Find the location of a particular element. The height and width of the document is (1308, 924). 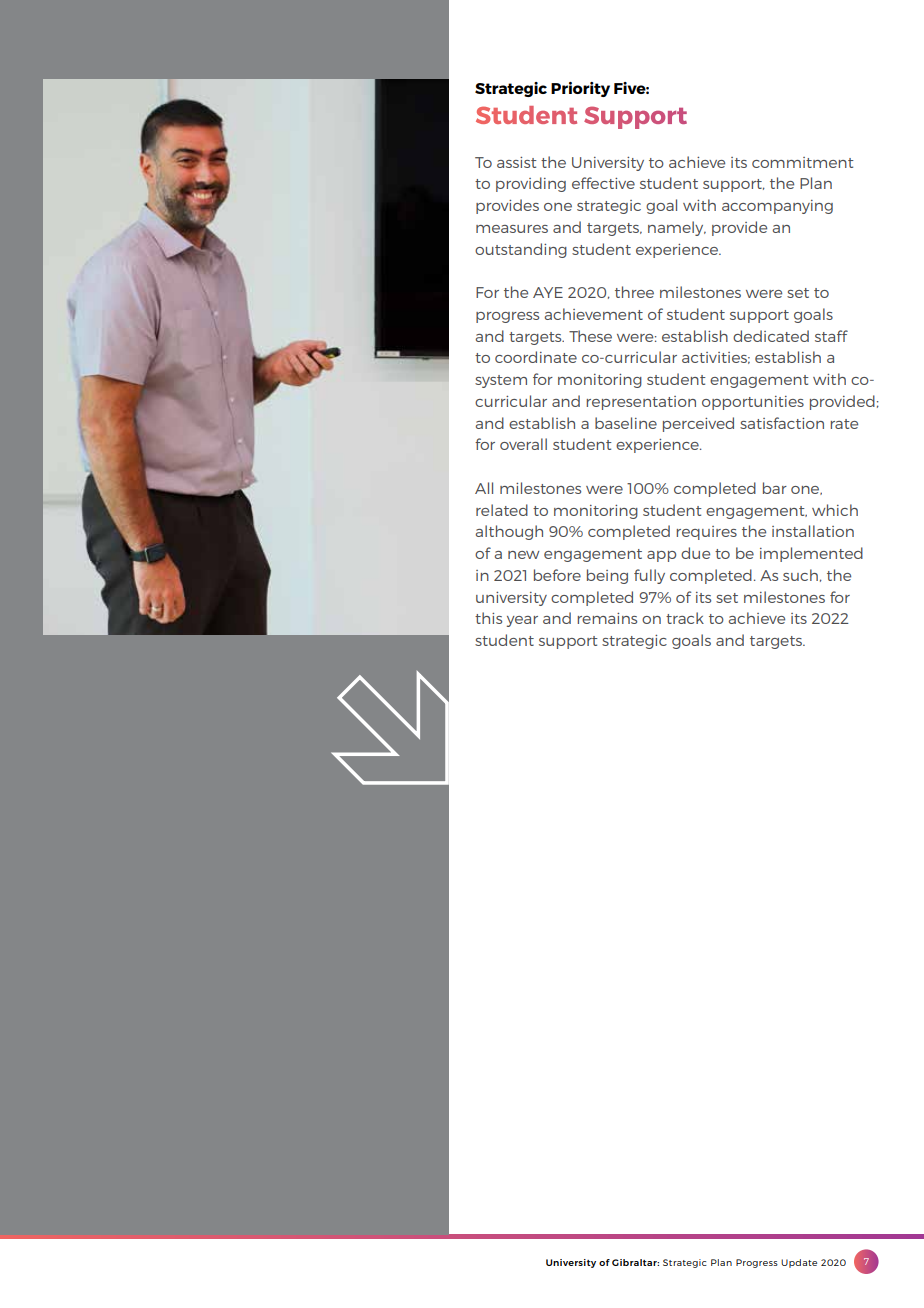

remains is located at coordinates (607, 618).
